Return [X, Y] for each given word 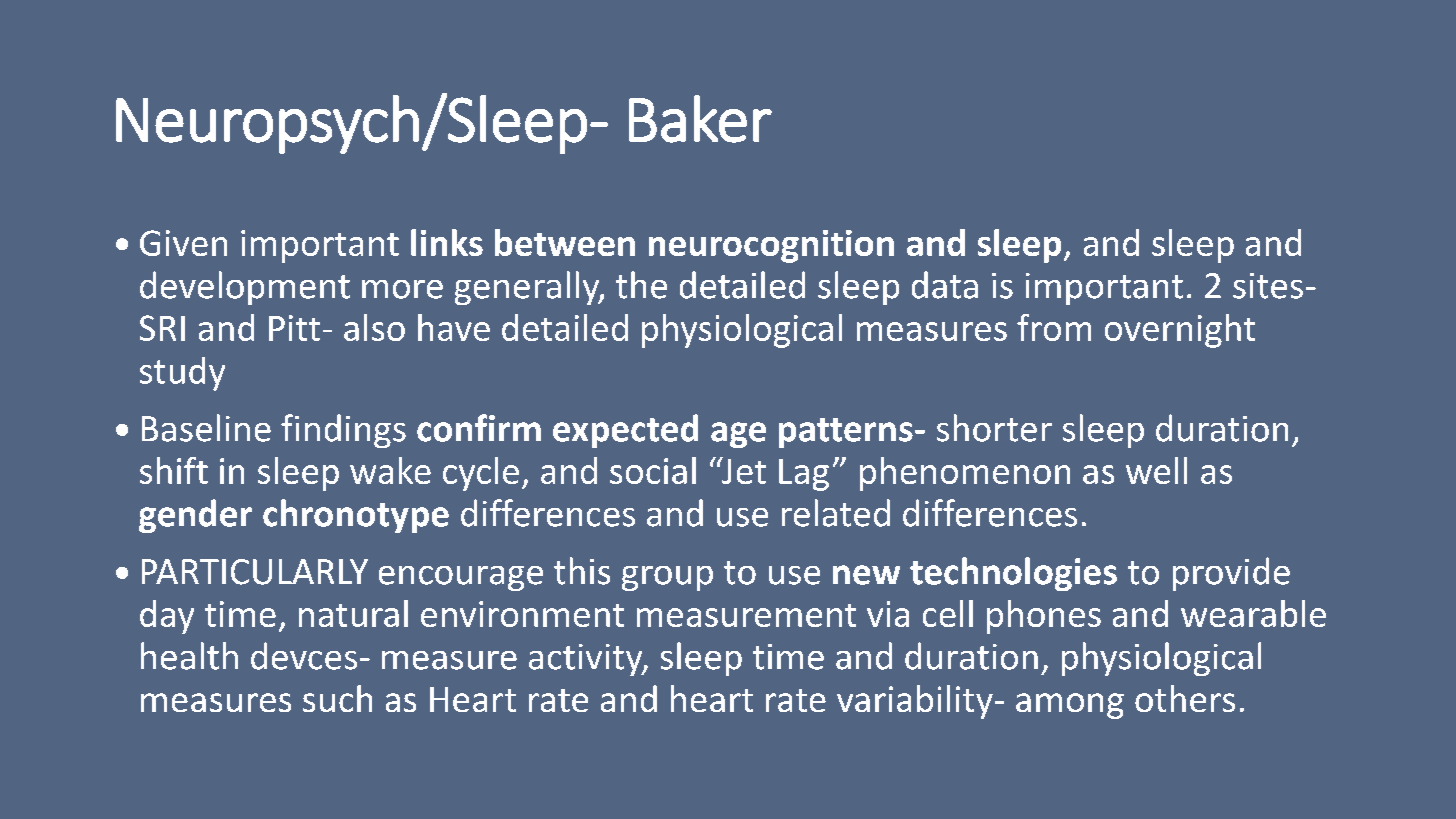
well [1156, 470]
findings [343, 431]
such [337, 698]
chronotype [356, 516]
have [454, 327]
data [945, 285]
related [836, 513]
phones [1044, 617]
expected [625, 431]
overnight [1180, 331]
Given [183, 243]
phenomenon [965, 474]
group [667, 578]
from [1054, 327]
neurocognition [771, 246]
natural [353, 613]
